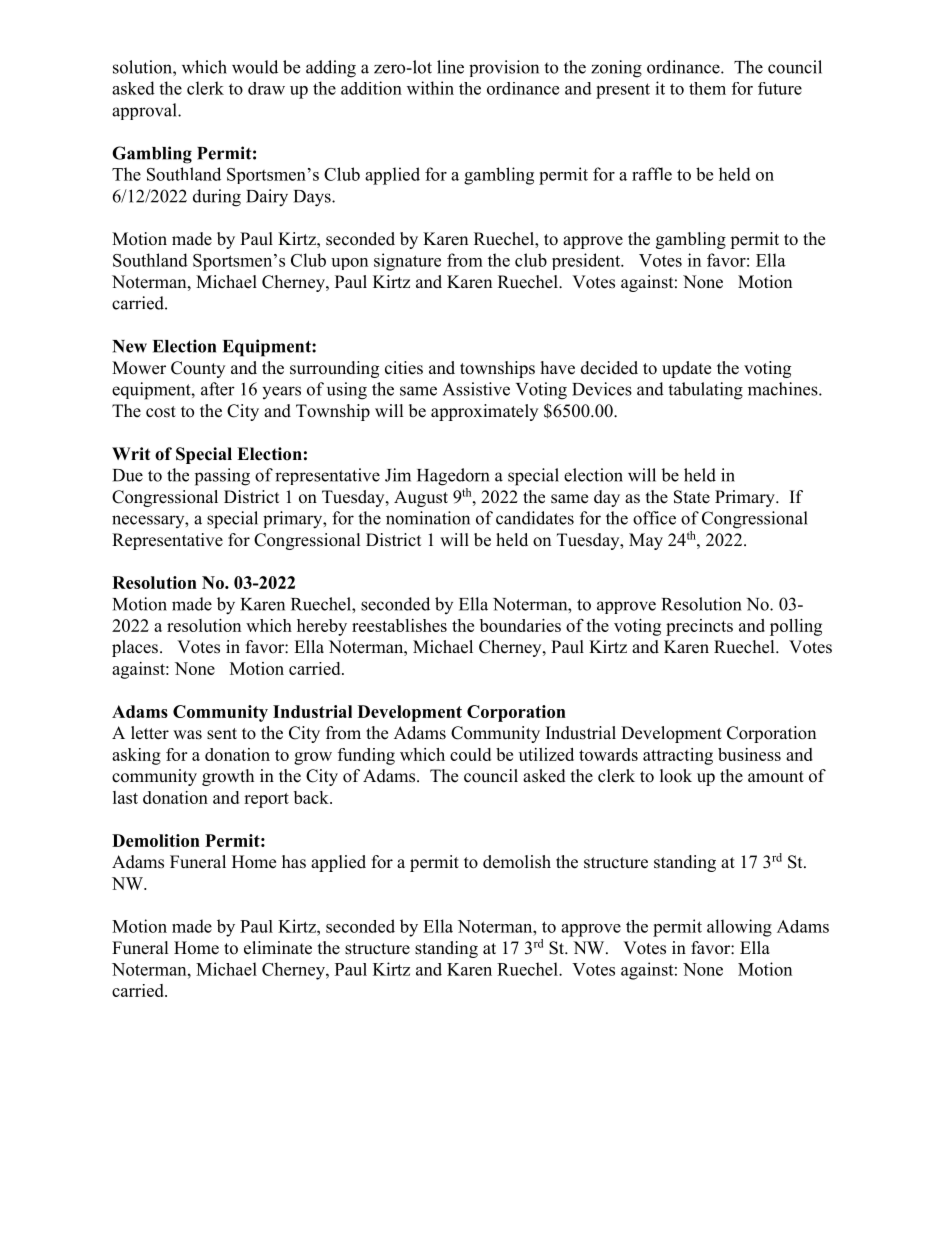 Image resolution: width=952 pixels, height=1233 pixels. What do you see at coordinates (520, 625) in the document?
I see `boundaries` at bounding box center [520, 625].
